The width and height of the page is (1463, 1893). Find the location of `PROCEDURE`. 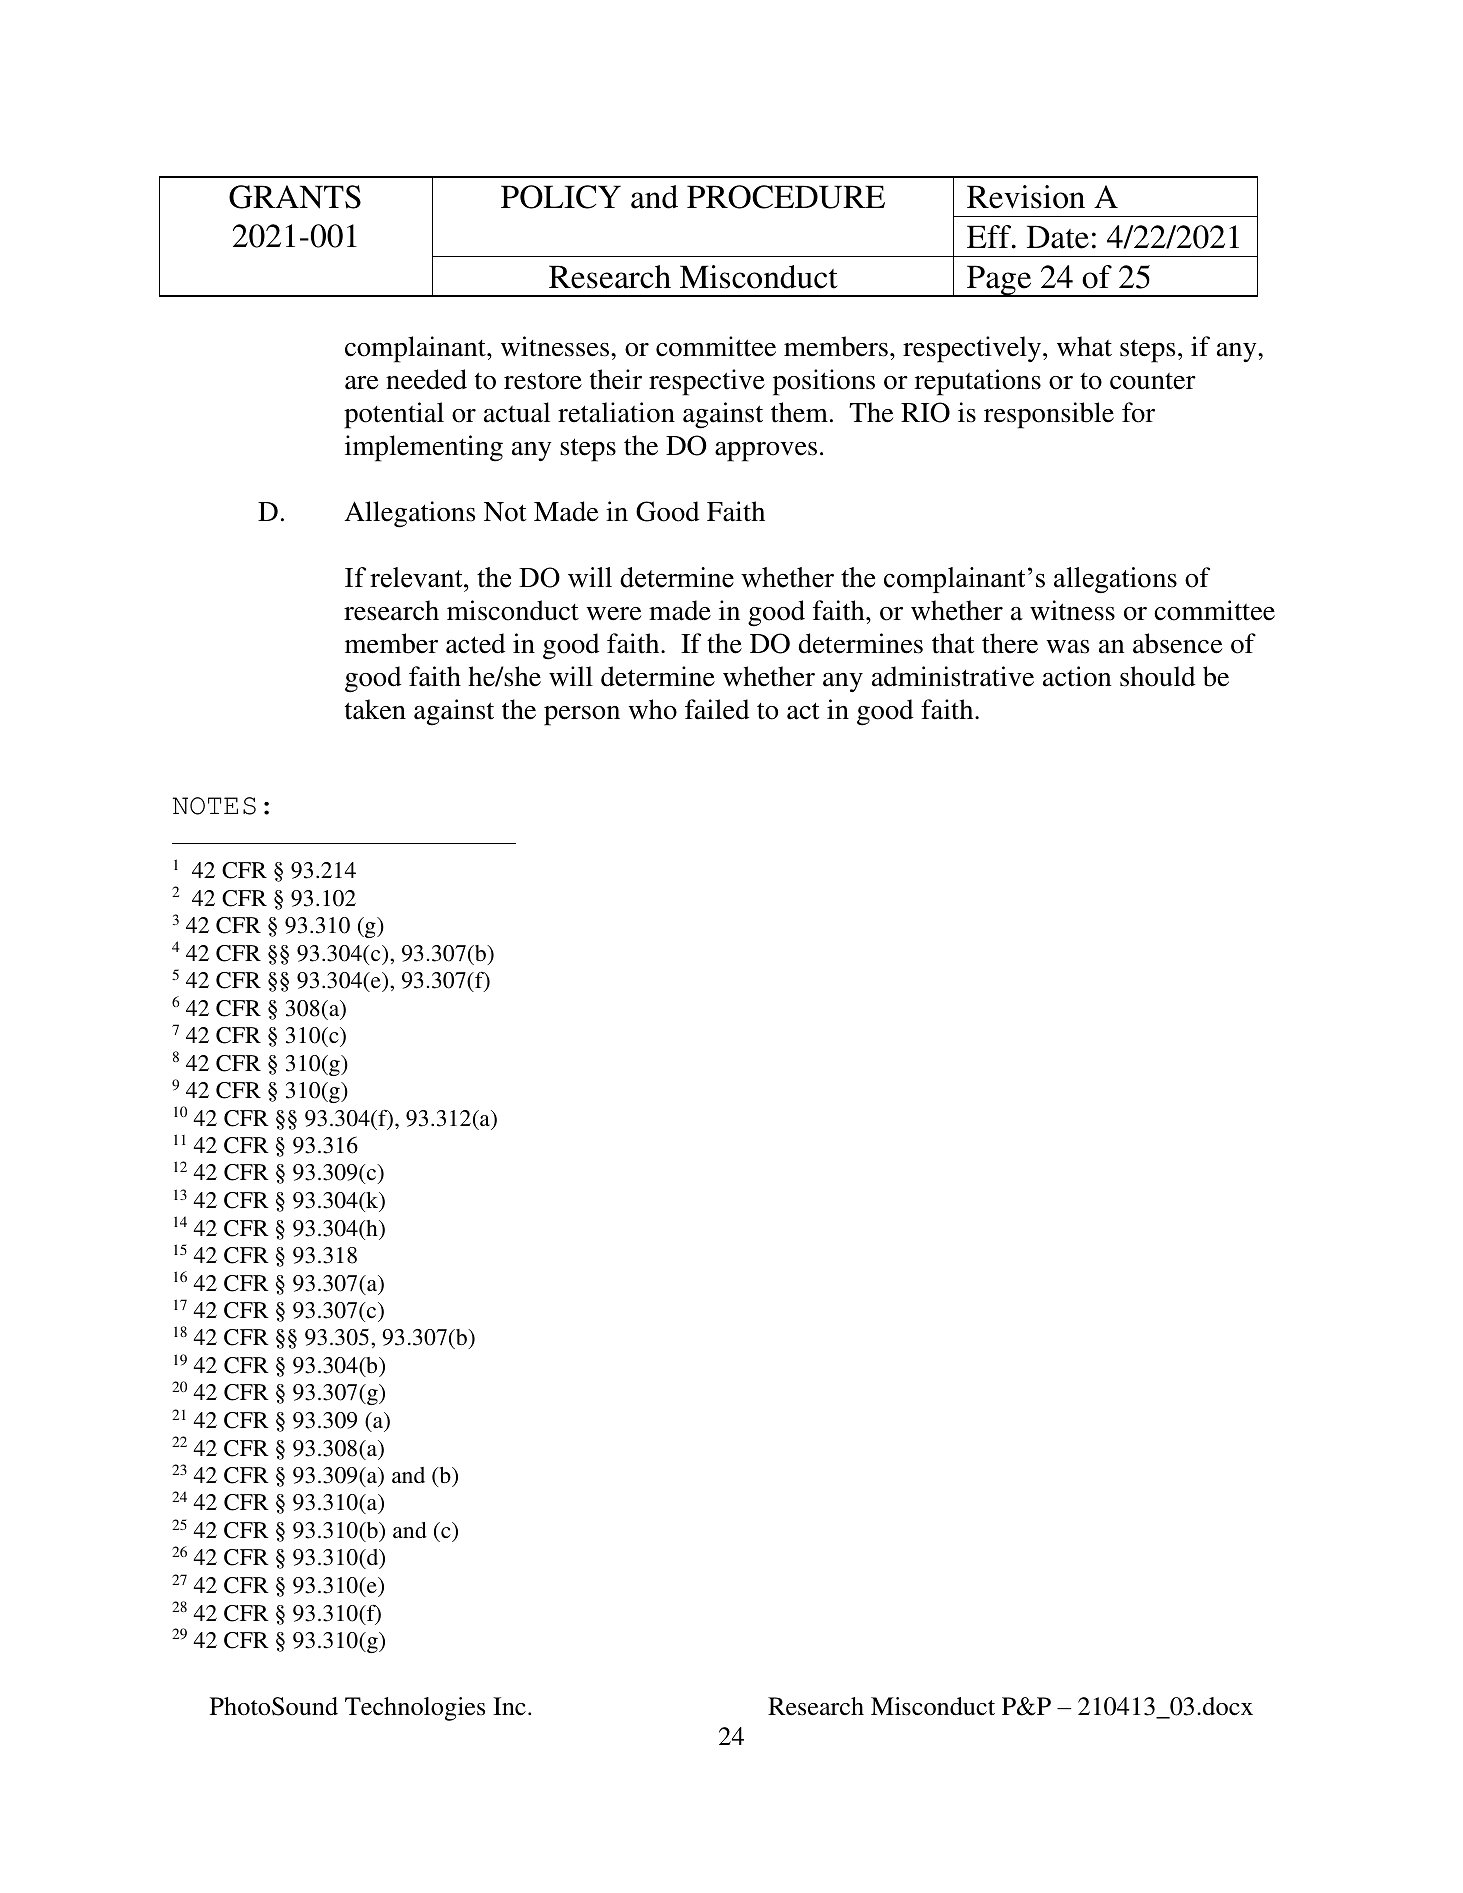

PROCEDURE is located at coordinates (786, 197).
